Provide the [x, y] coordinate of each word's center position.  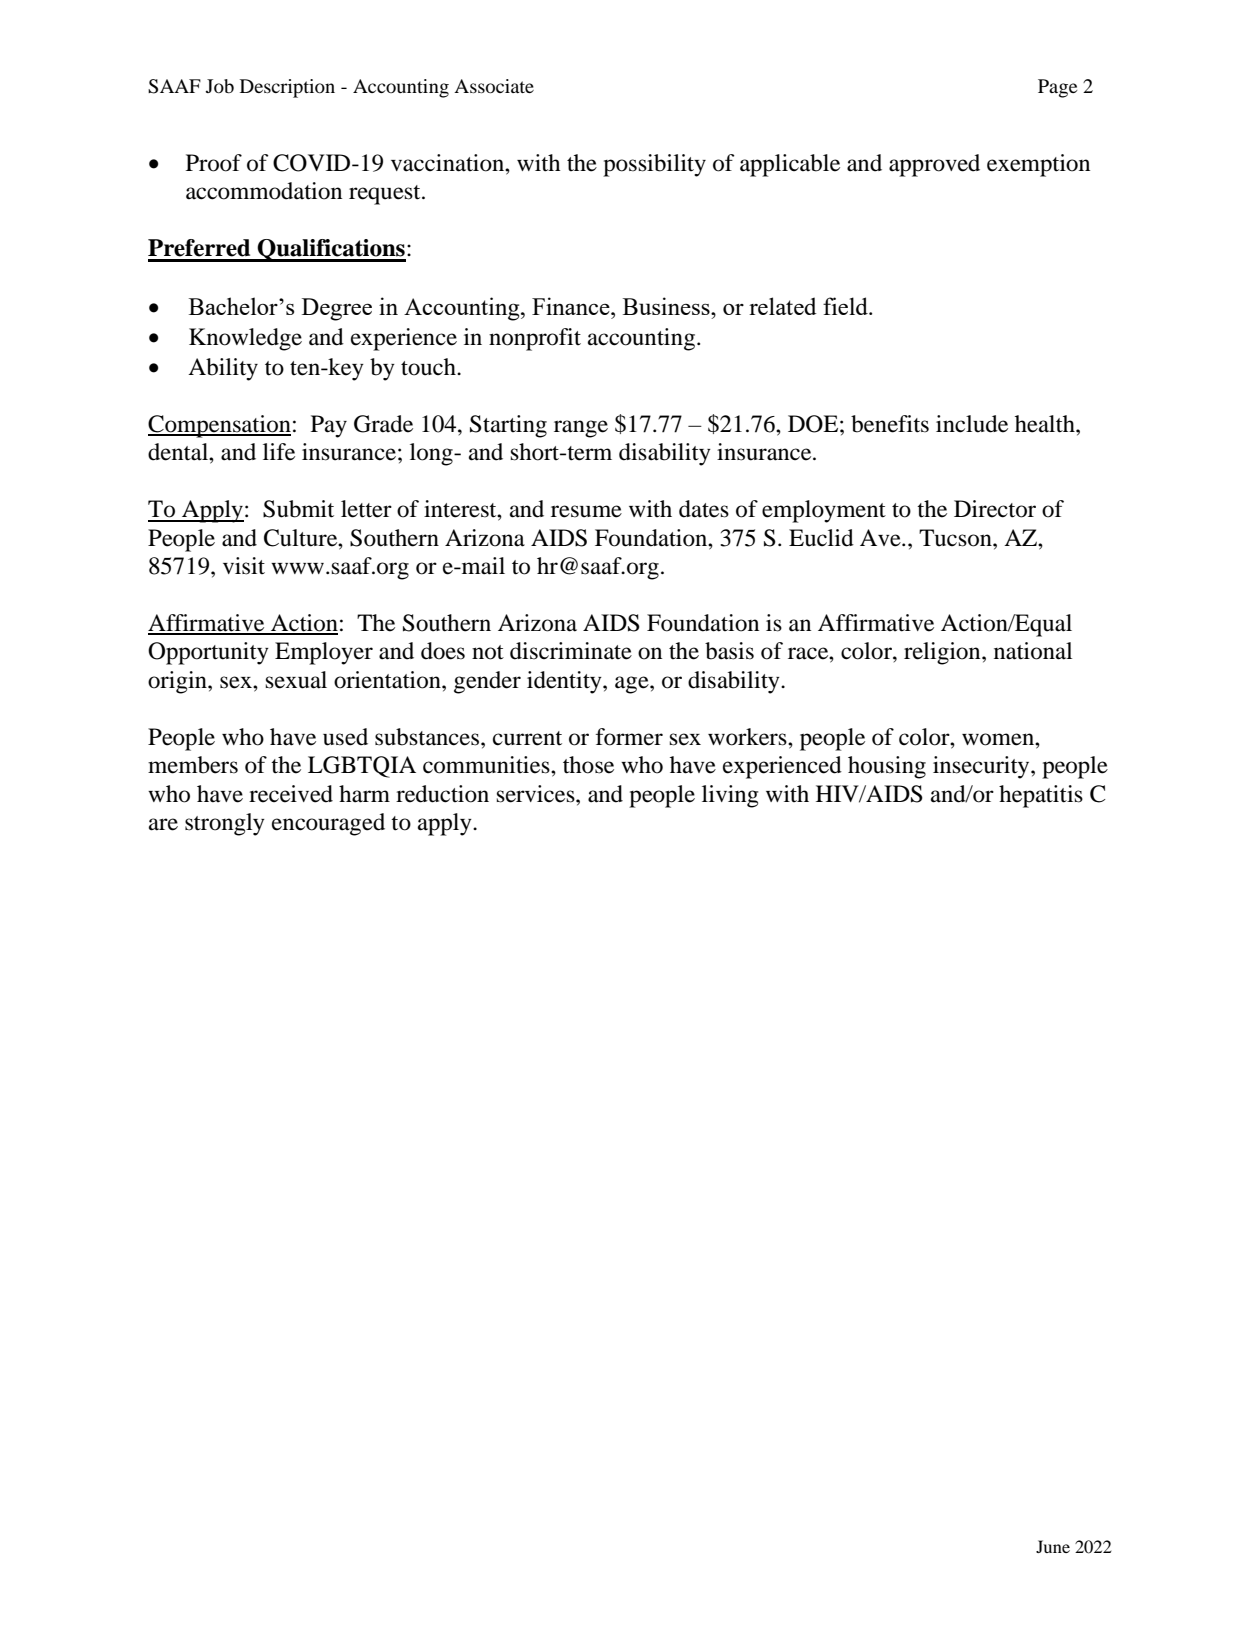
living [730, 796]
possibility [654, 165]
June [1053, 1546]
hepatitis [1041, 796]
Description [287, 88]
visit [244, 566]
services [537, 794]
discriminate [571, 651]
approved [934, 165]
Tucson [956, 538]
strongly [225, 824]
